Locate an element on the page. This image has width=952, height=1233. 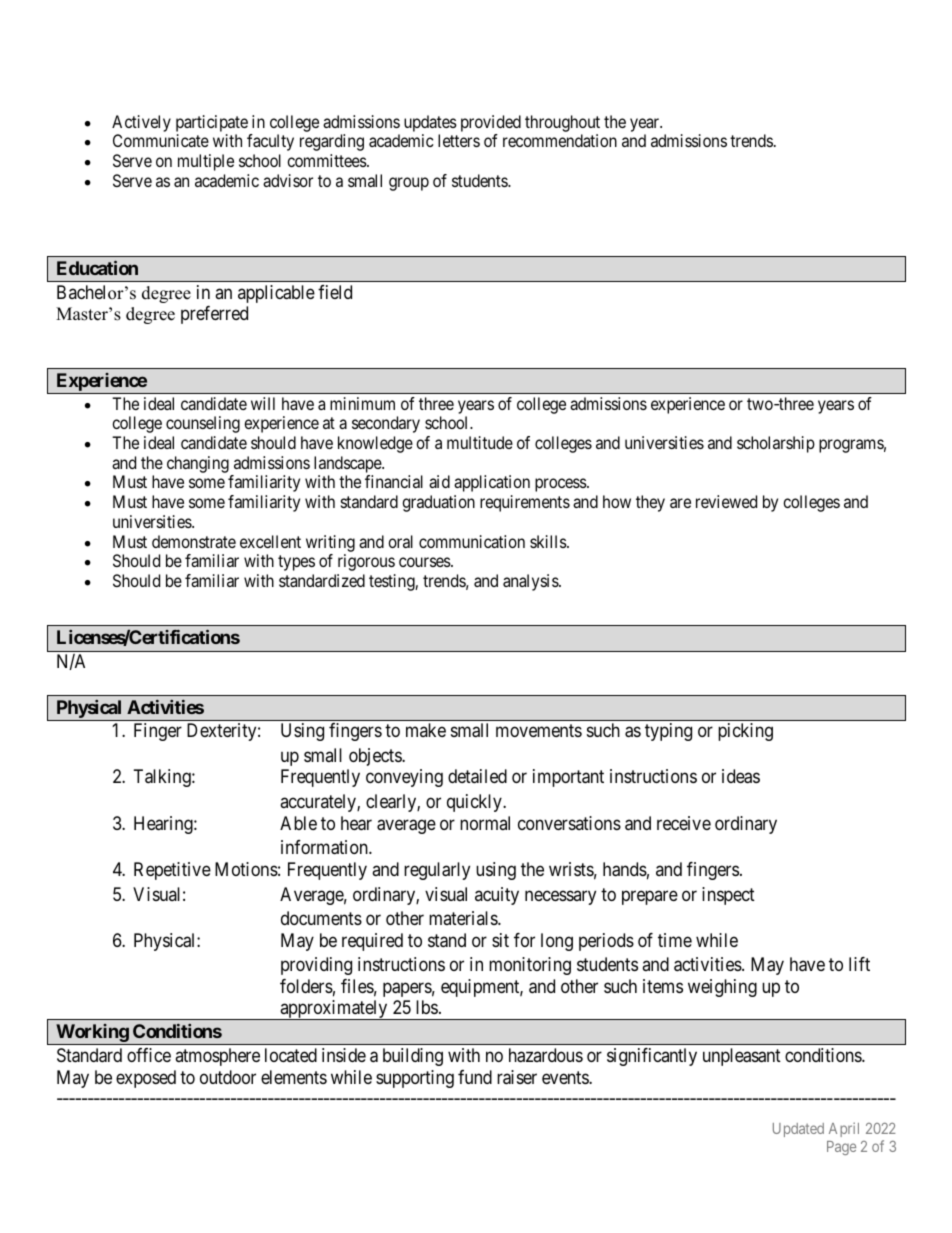
demonstrate is located at coordinates (194, 541).
